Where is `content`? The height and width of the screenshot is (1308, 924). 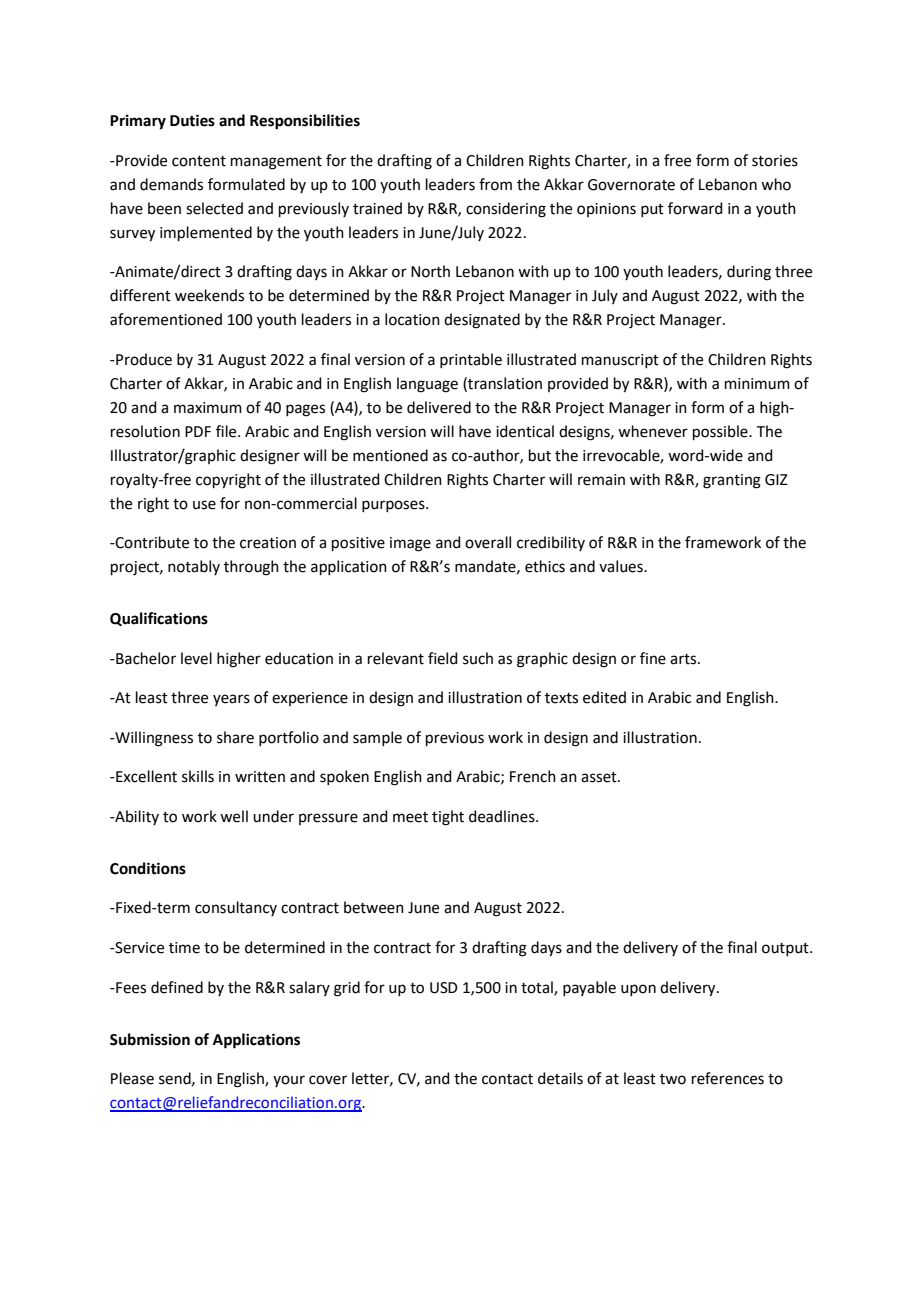
content is located at coordinates (199, 161).
